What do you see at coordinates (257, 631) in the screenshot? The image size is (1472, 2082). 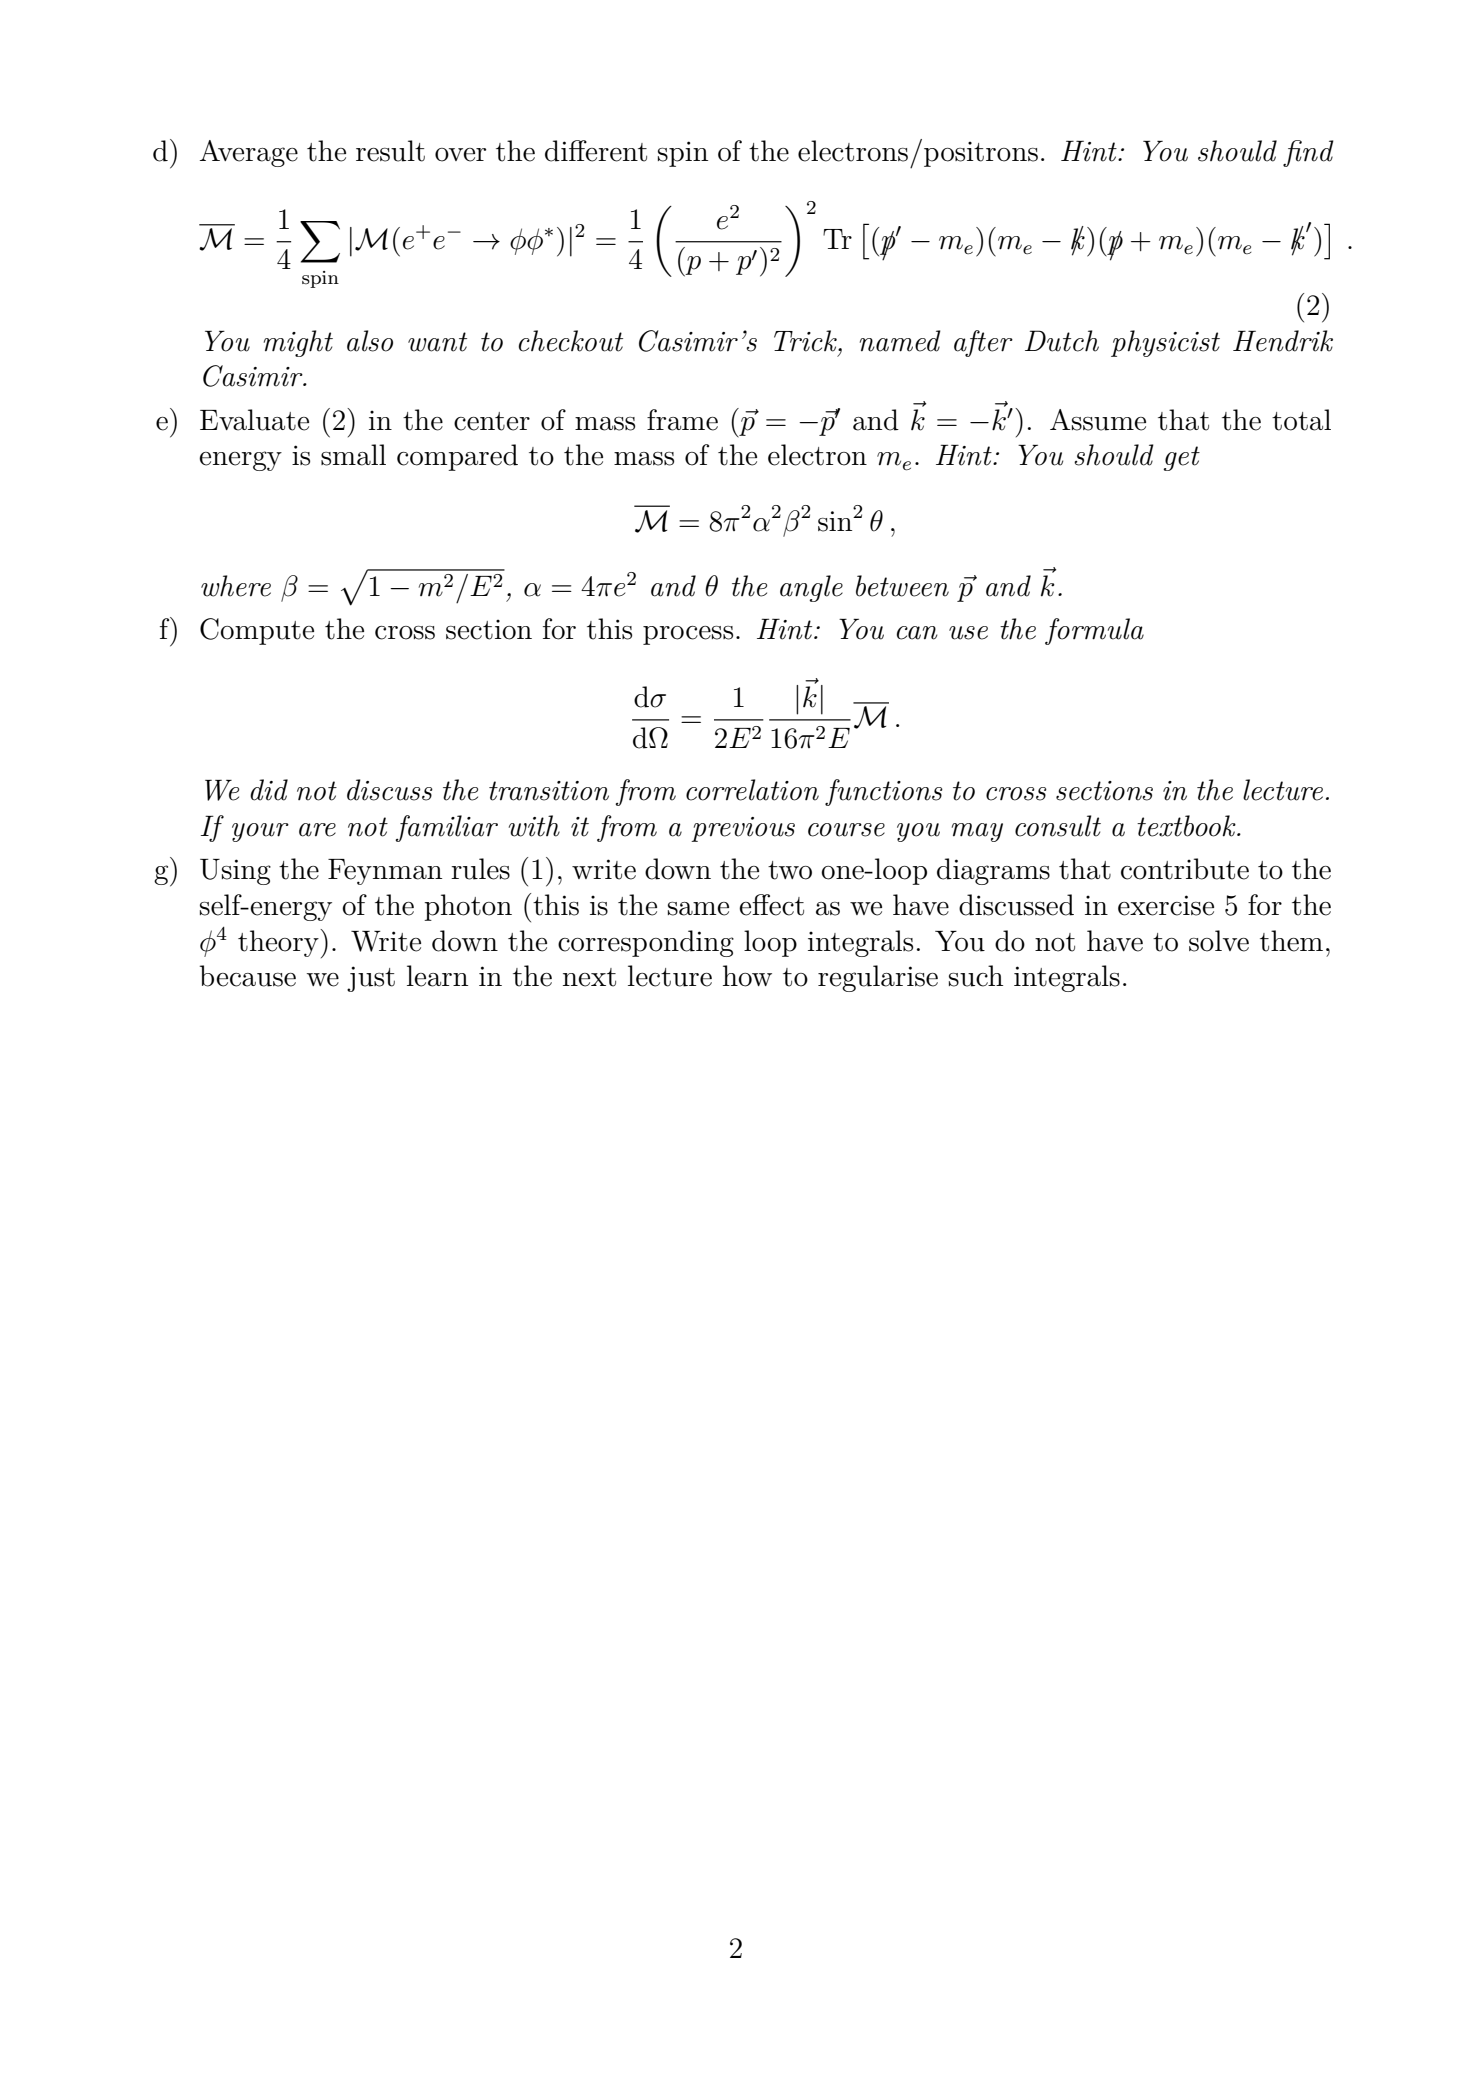 I see `Compute` at bounding box center [257, 631].
